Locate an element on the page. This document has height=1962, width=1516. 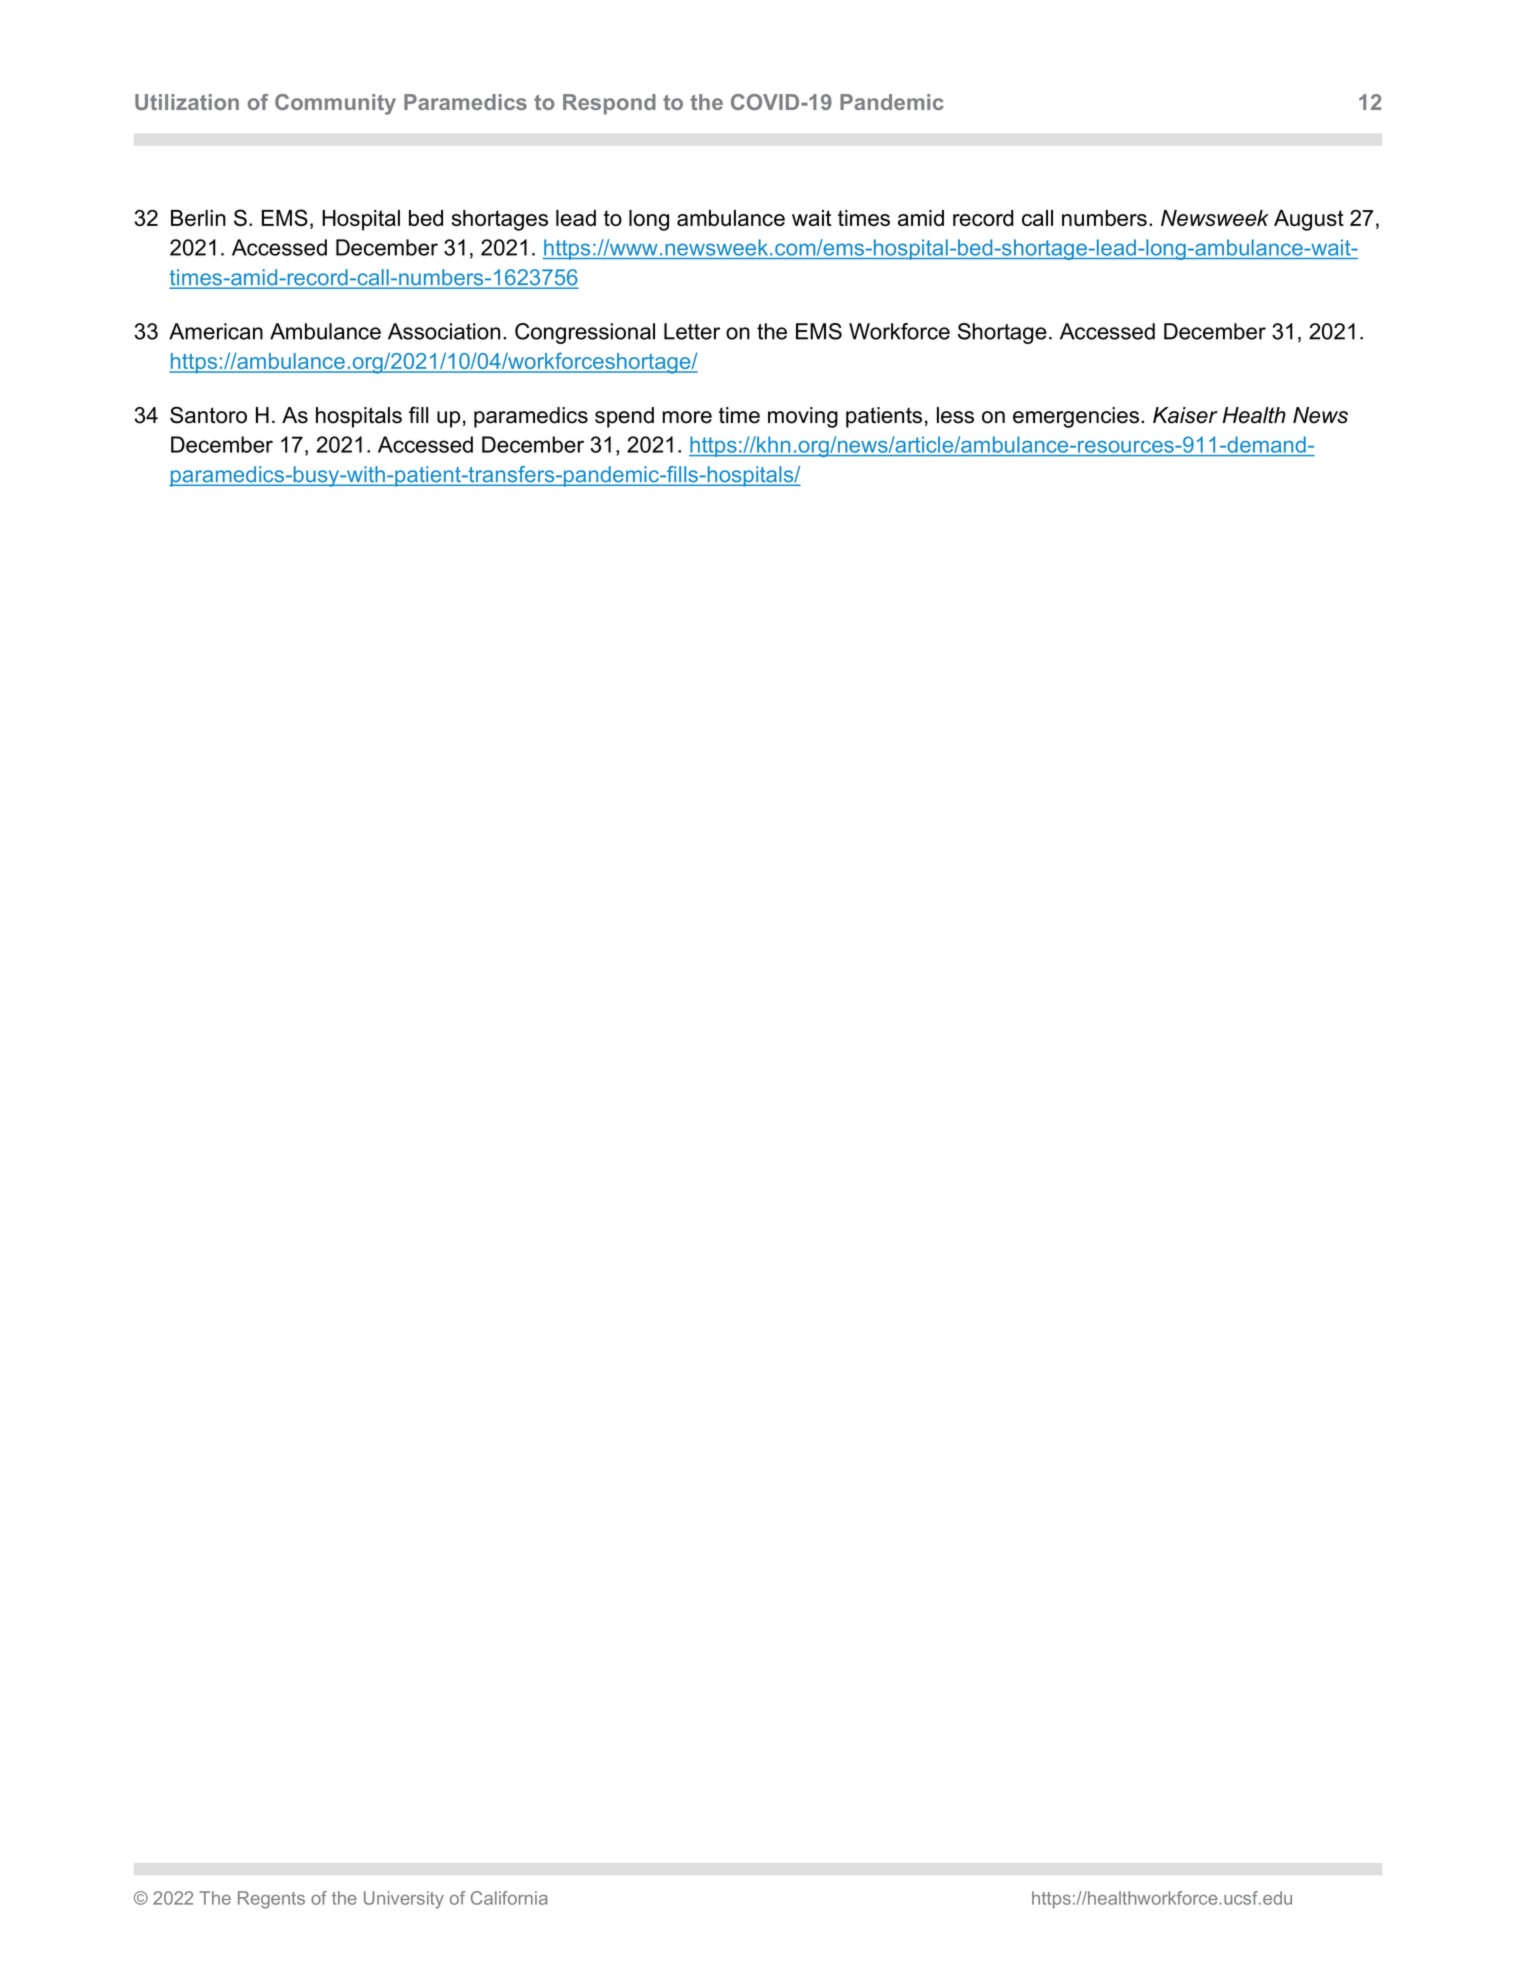
Community is located at coordinates (335, 104).
